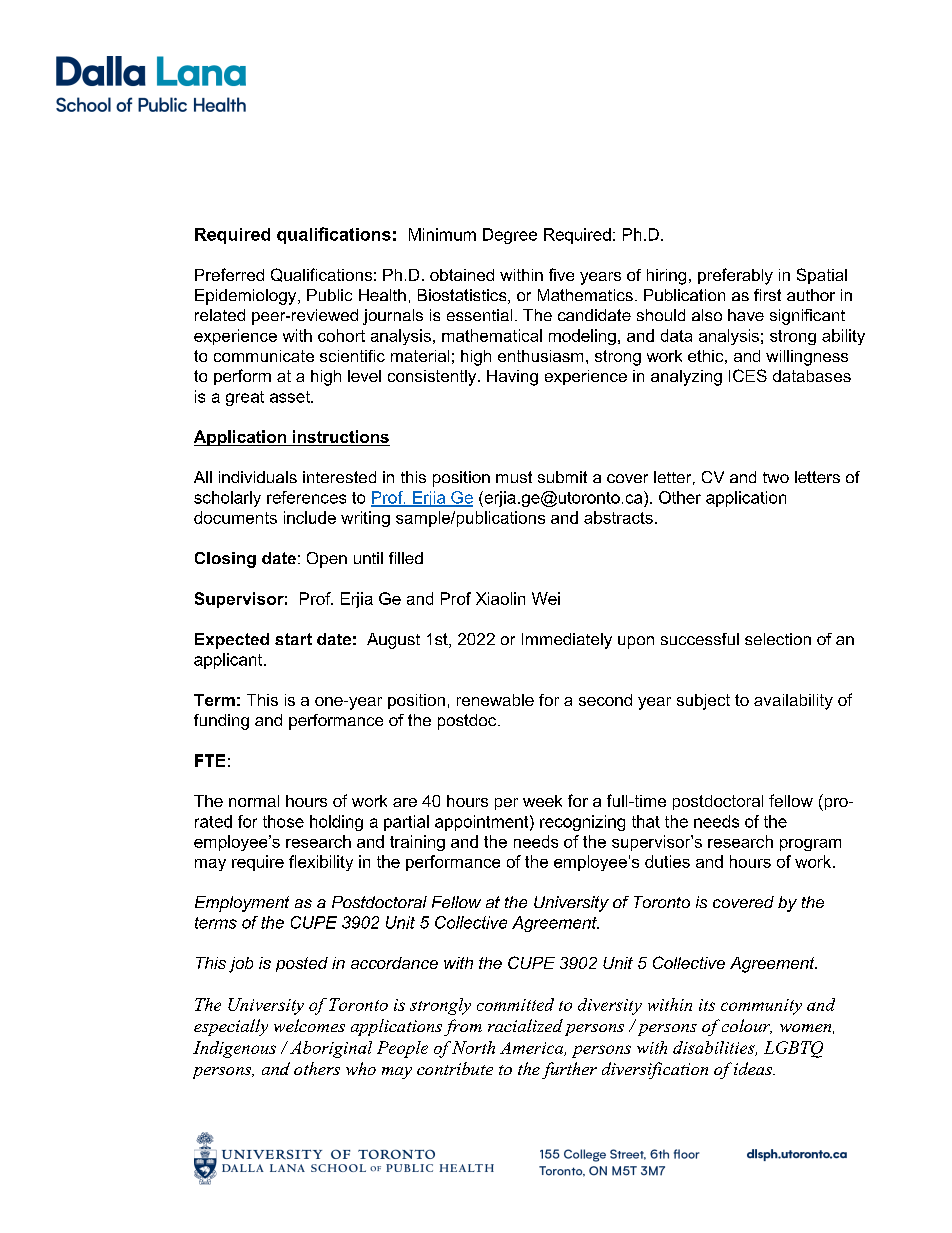  Describe the element at coordinates (309, 1025) in the screenshot. I see `welcomes` at that location.
